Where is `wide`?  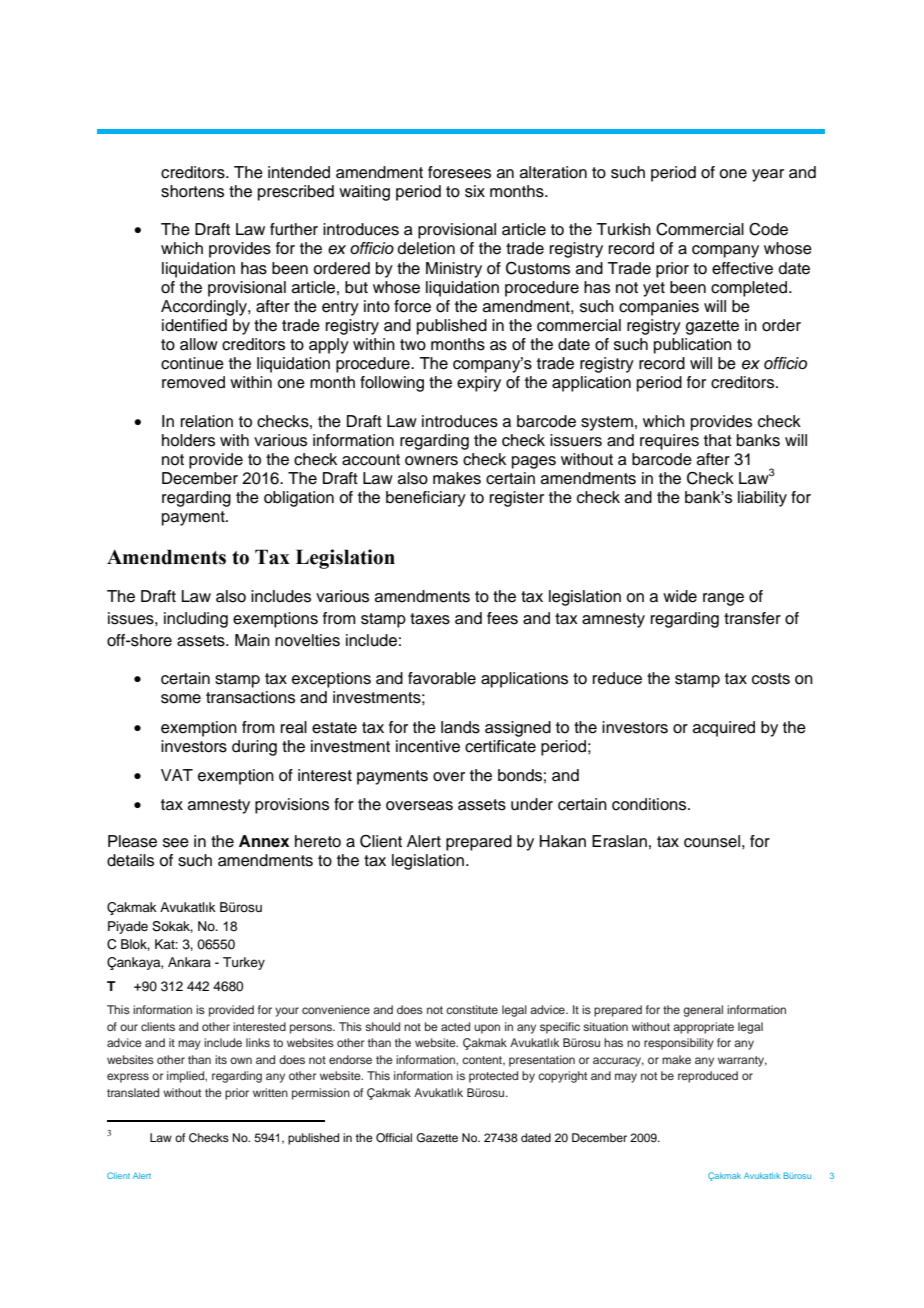 wide is located at coordinates (680, 596).
